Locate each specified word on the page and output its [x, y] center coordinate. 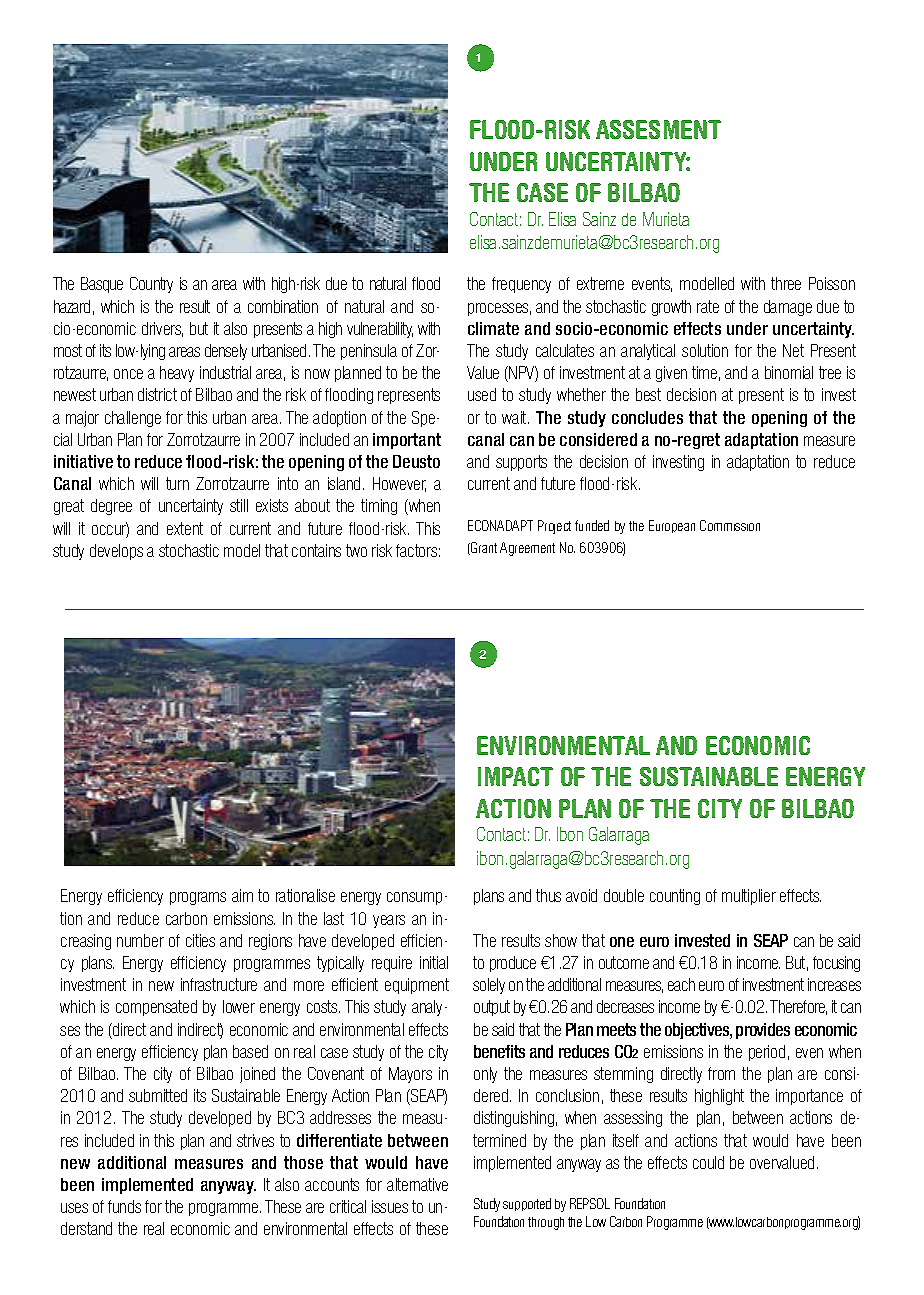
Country [151, 285]
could [708, 1162]
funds [124, 1206]
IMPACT [515, 776]
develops [116, 552]
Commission [730, 525]
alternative [417, 1184]
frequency [521, 285]
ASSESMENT [658, 129]
